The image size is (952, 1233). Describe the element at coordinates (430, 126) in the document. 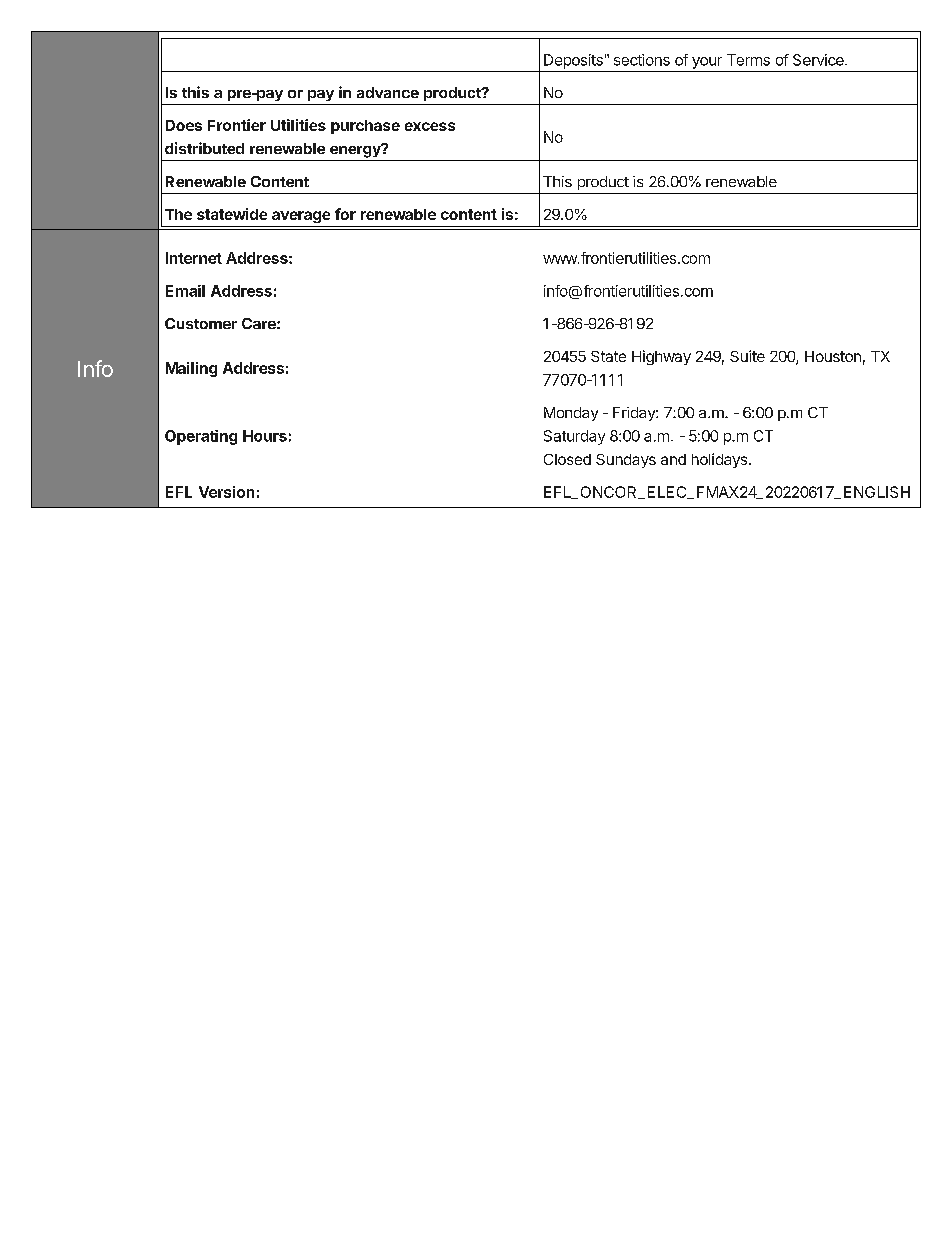

I see `excess` at that location.
